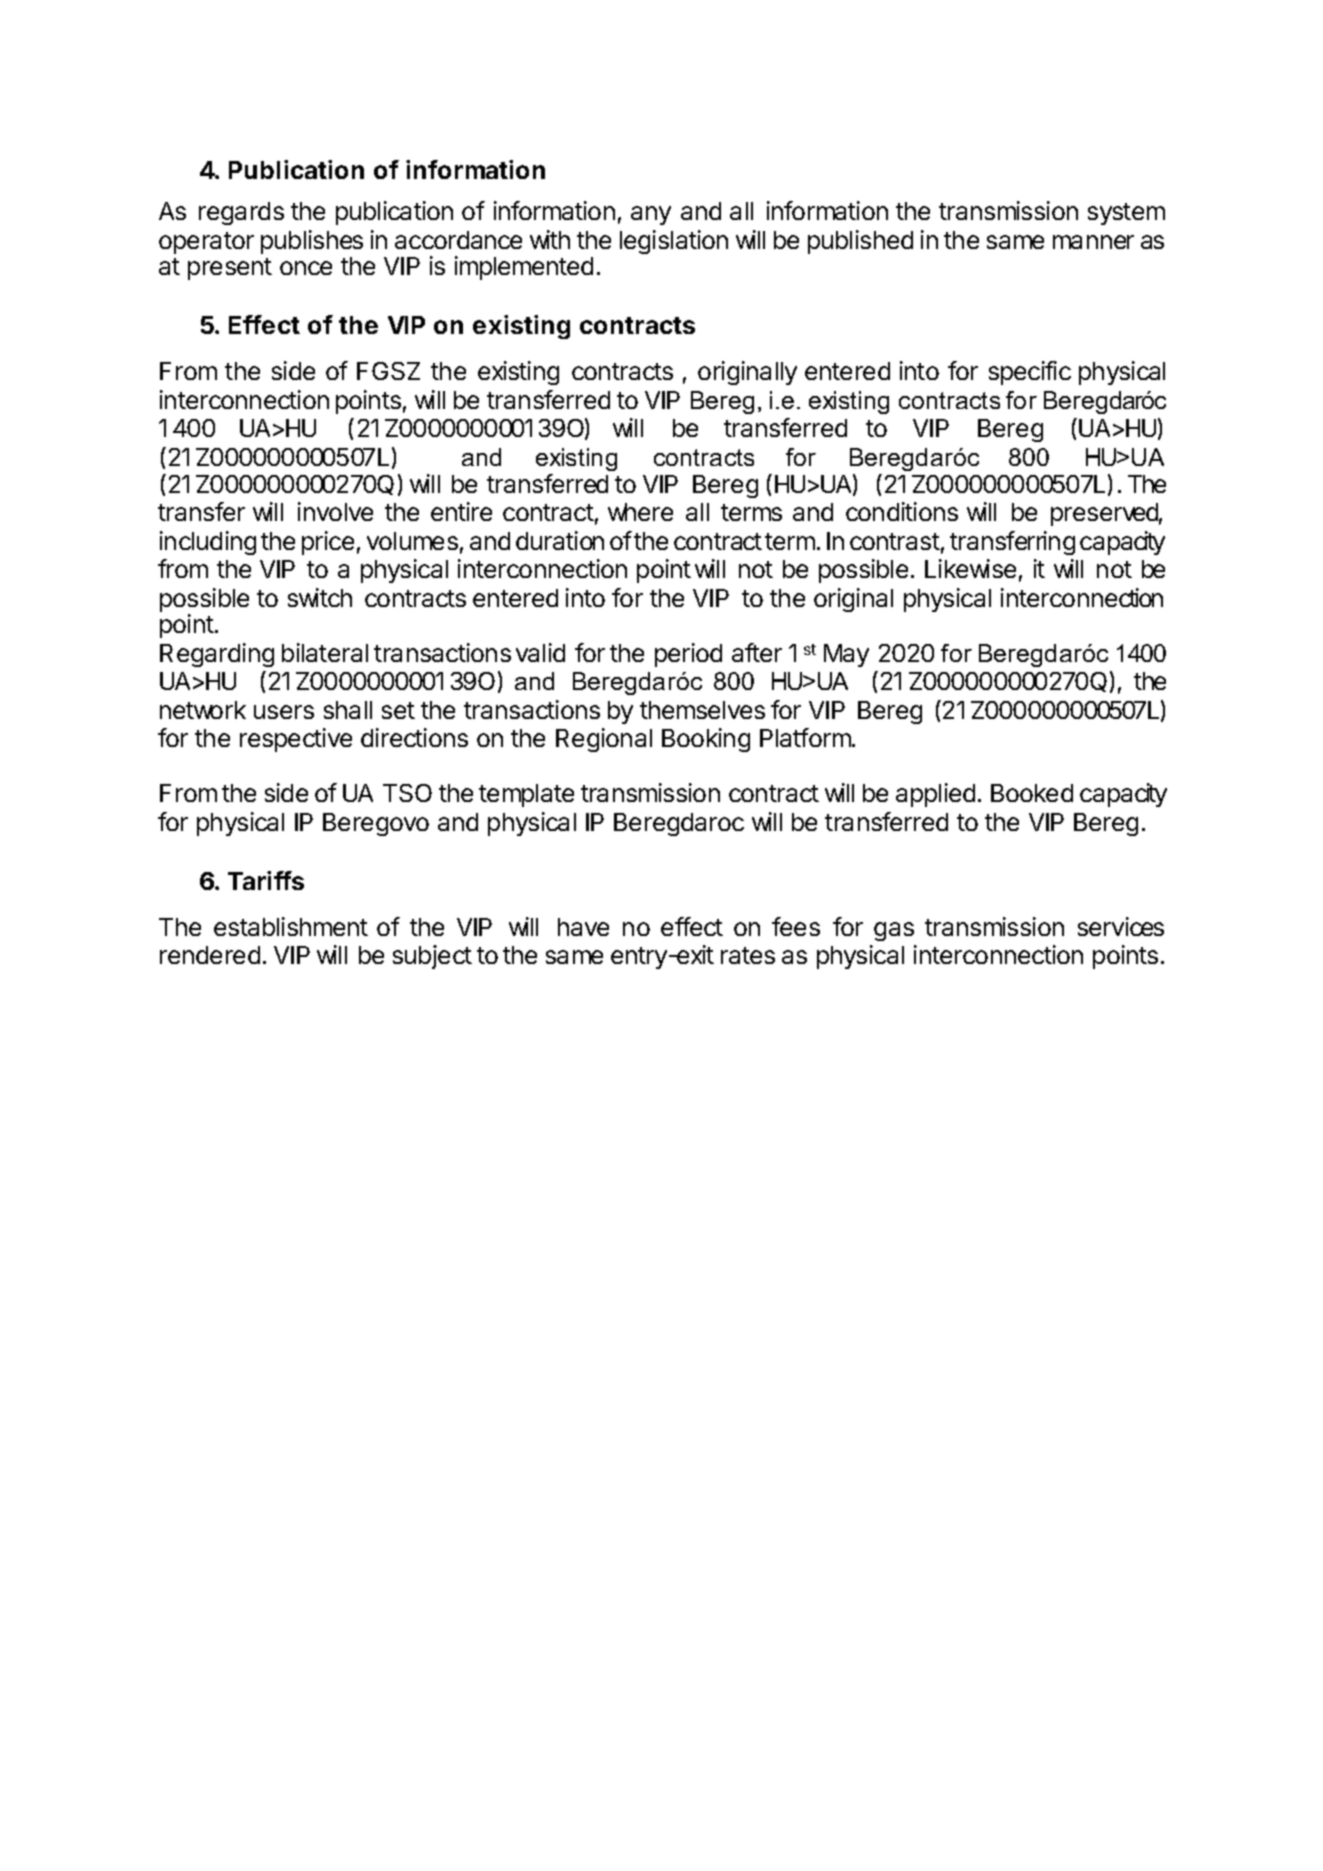 This screenshot has width=1323, height=1871. I want to click on publishes, so click(312, 242).
